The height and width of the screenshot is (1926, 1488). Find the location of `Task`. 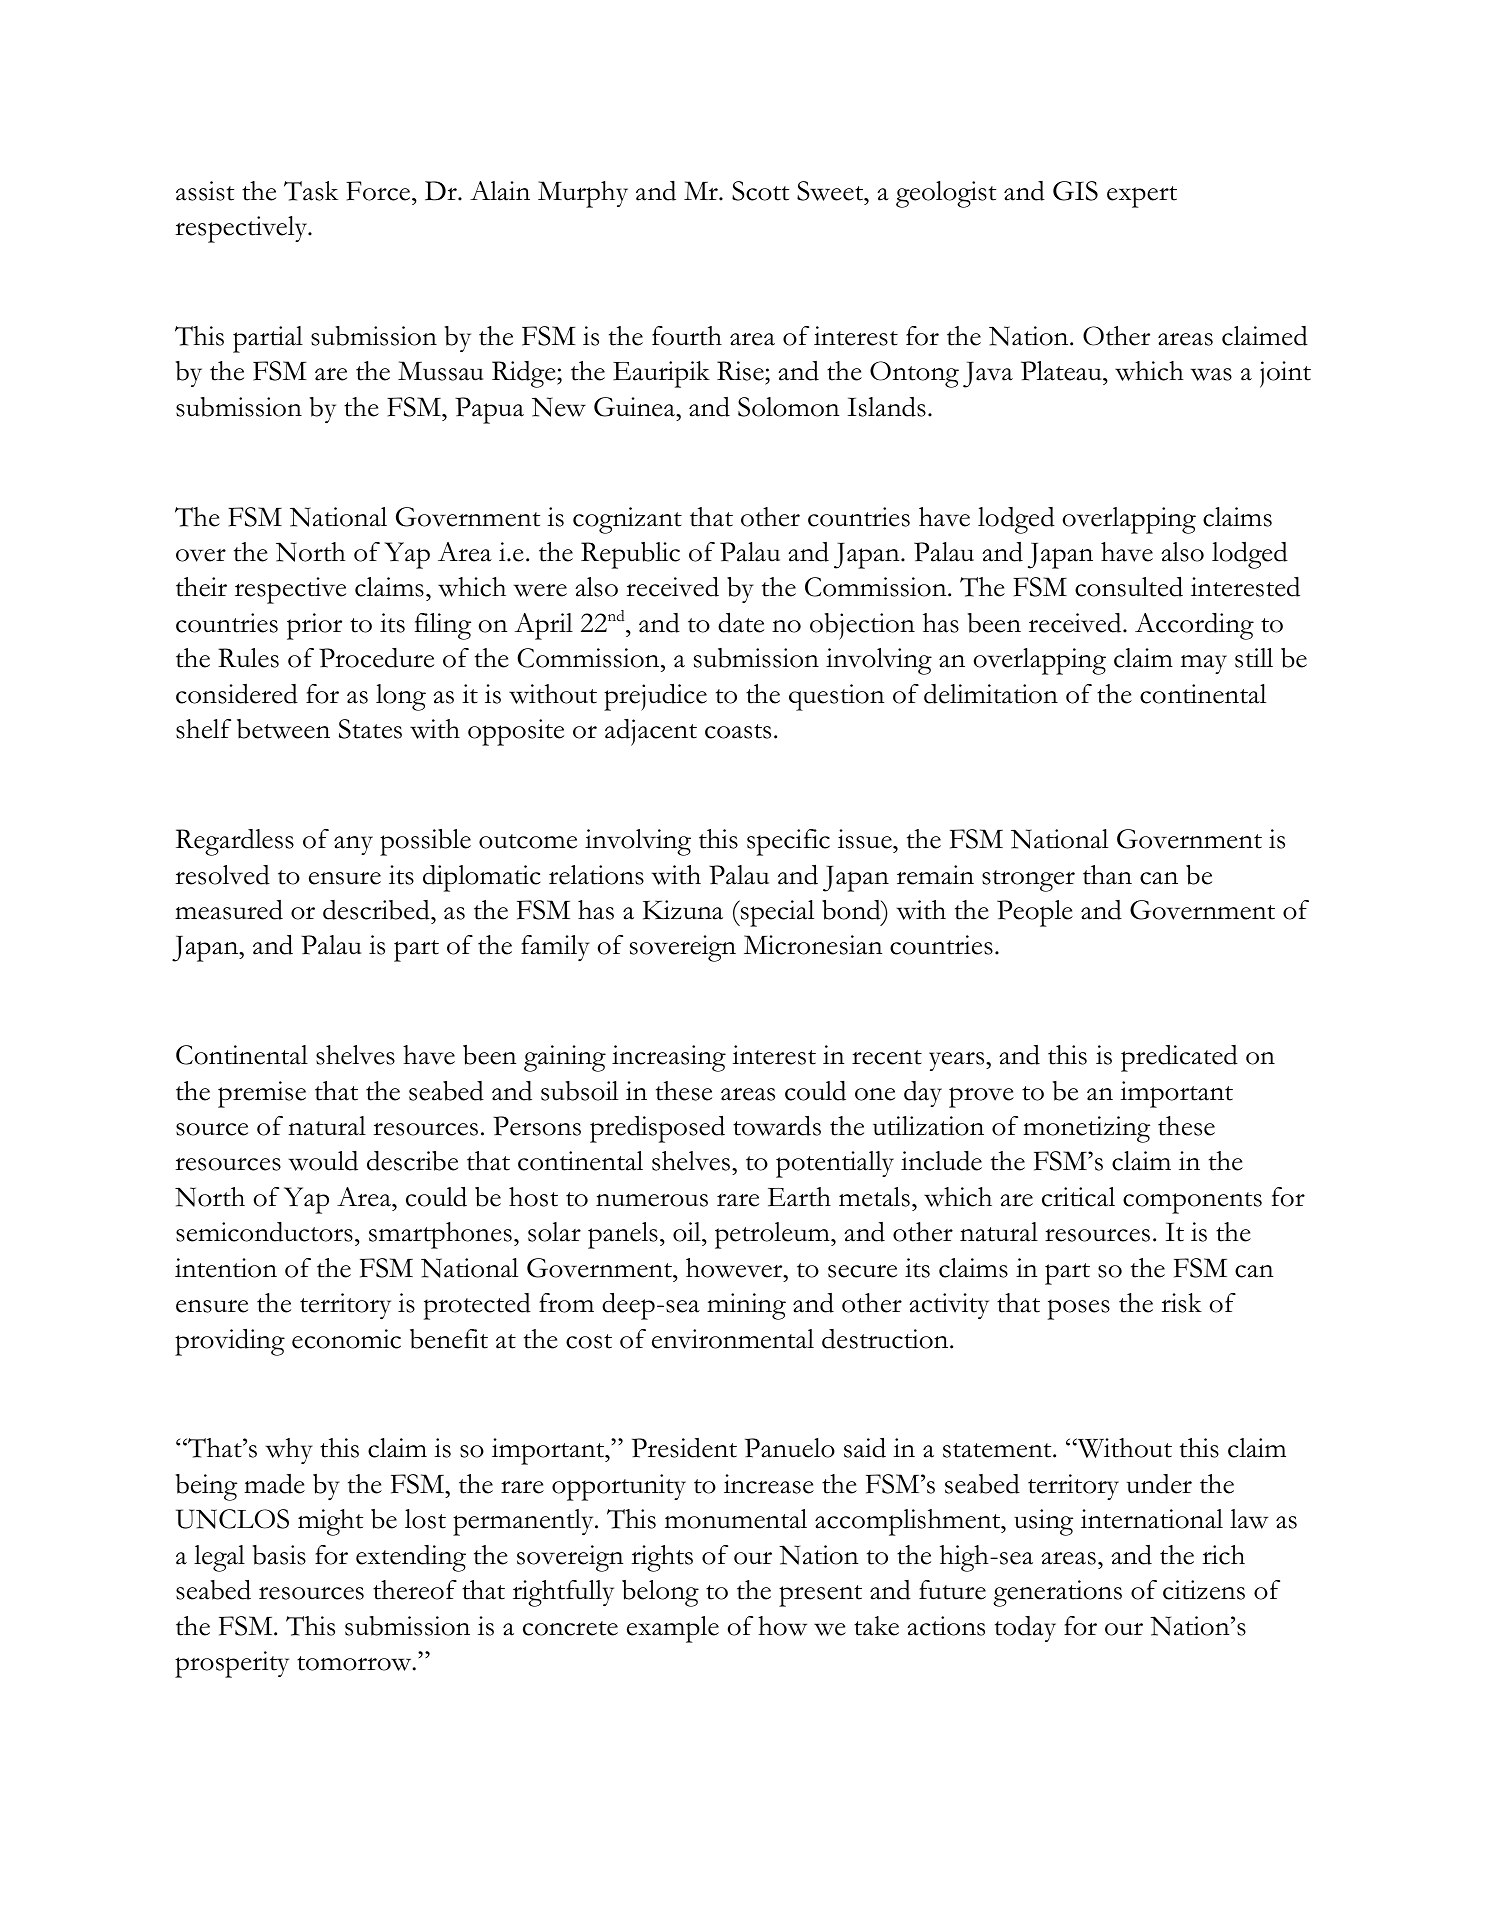

Task is located at coordinates (311, 191).
